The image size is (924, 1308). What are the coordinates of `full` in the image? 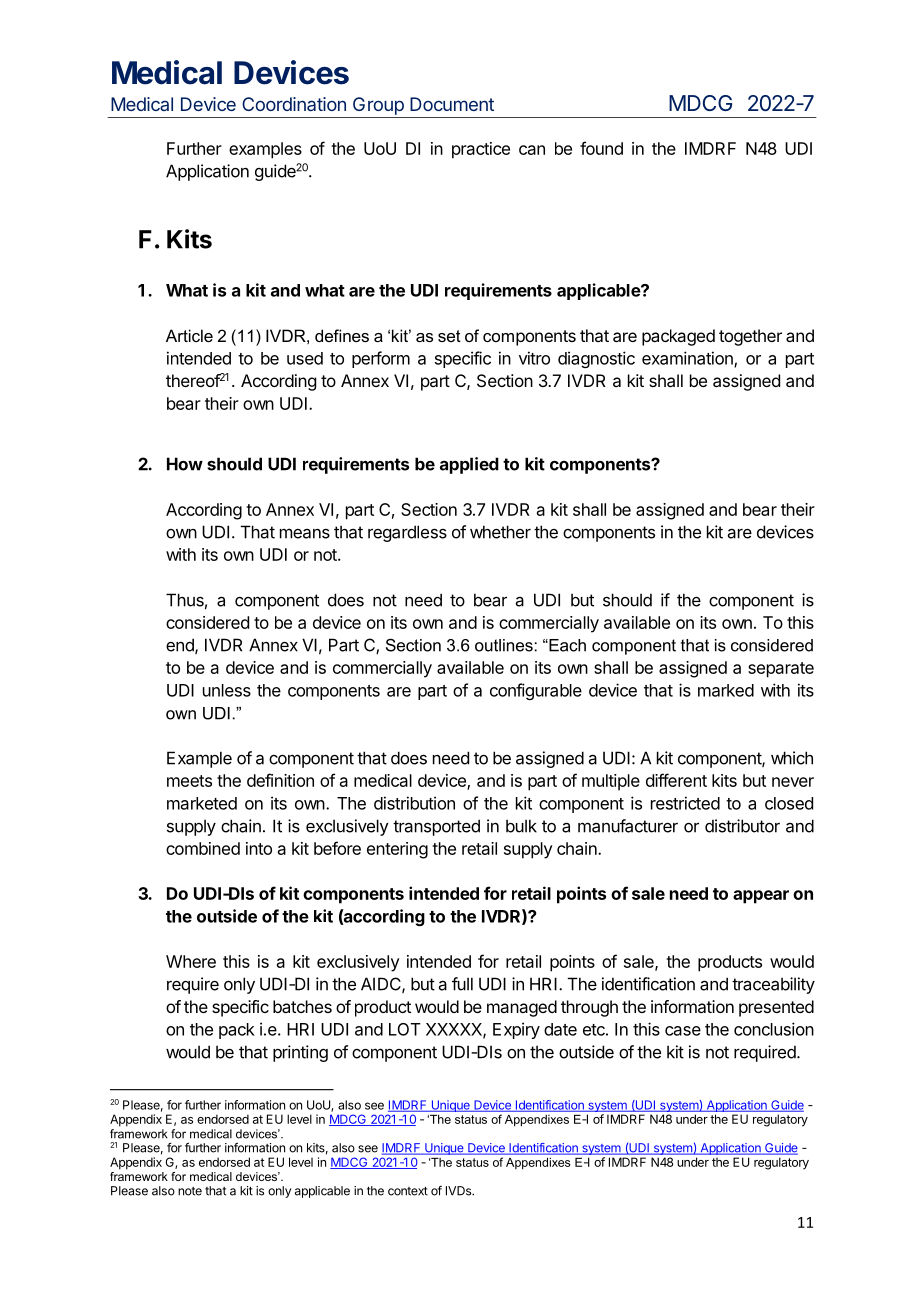 It's located at (462, 984).
